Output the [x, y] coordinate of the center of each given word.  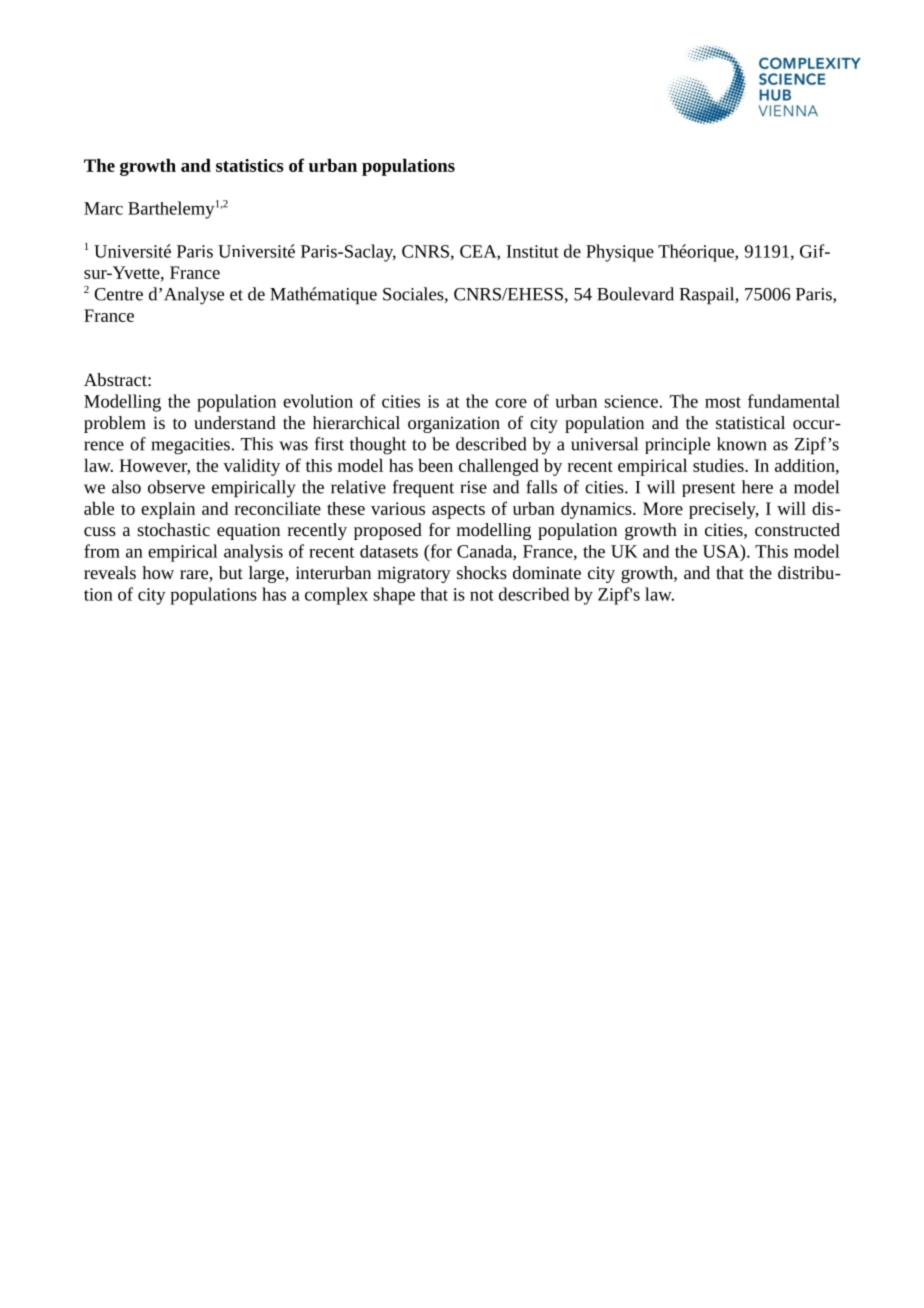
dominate [547, 572]
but [231, 572]
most [723, 402]
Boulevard [635, 294]
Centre [118, 294]
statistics [250, 165]
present [709, 490]
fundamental [794, 401]
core [511, 403]
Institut [533, 251]
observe [176, 487]
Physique [620, 253]
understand [235, 422]
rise [473, 487]
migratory [414, 575]
